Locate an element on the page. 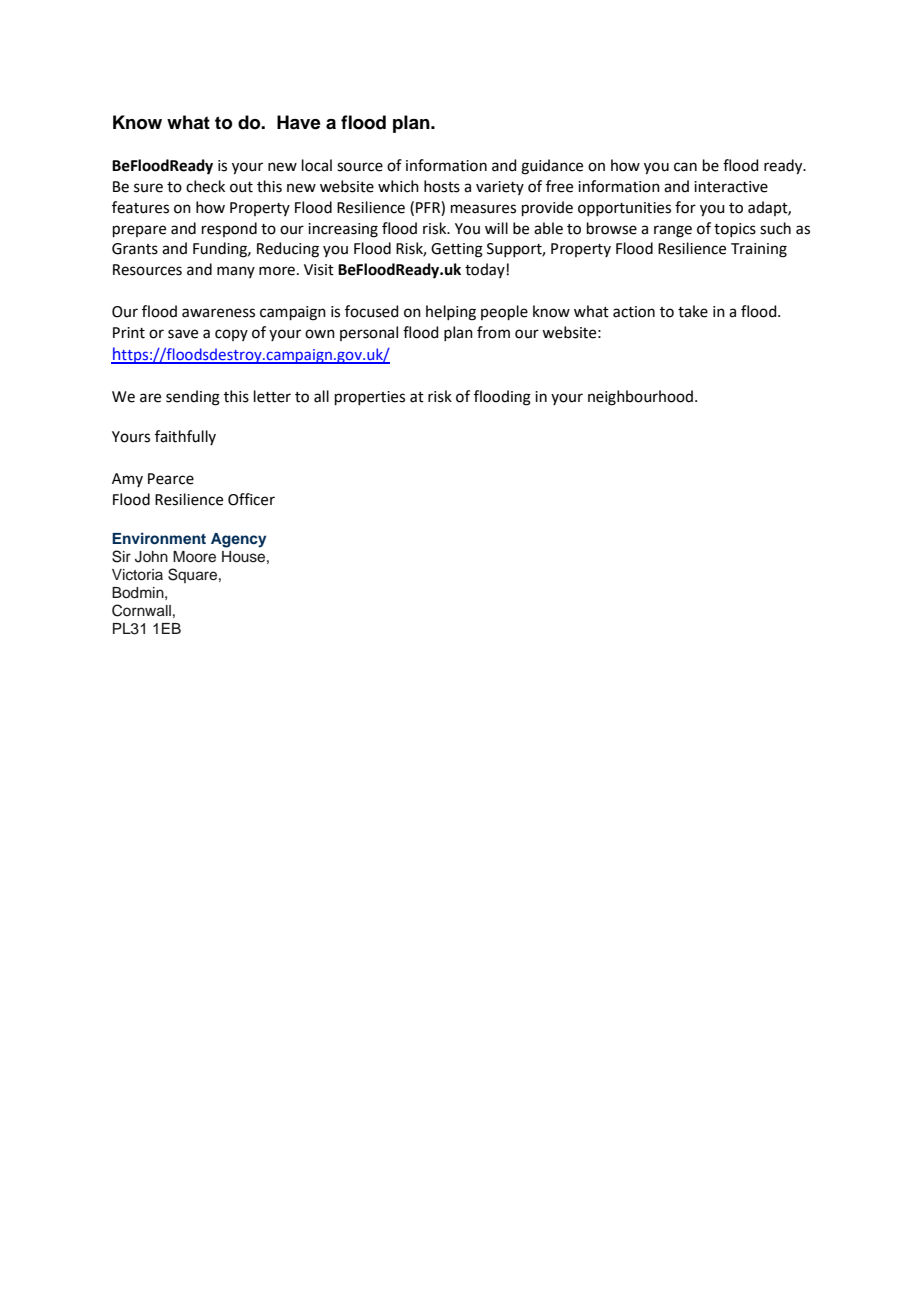  properties is located at coordinates (370, 398).
